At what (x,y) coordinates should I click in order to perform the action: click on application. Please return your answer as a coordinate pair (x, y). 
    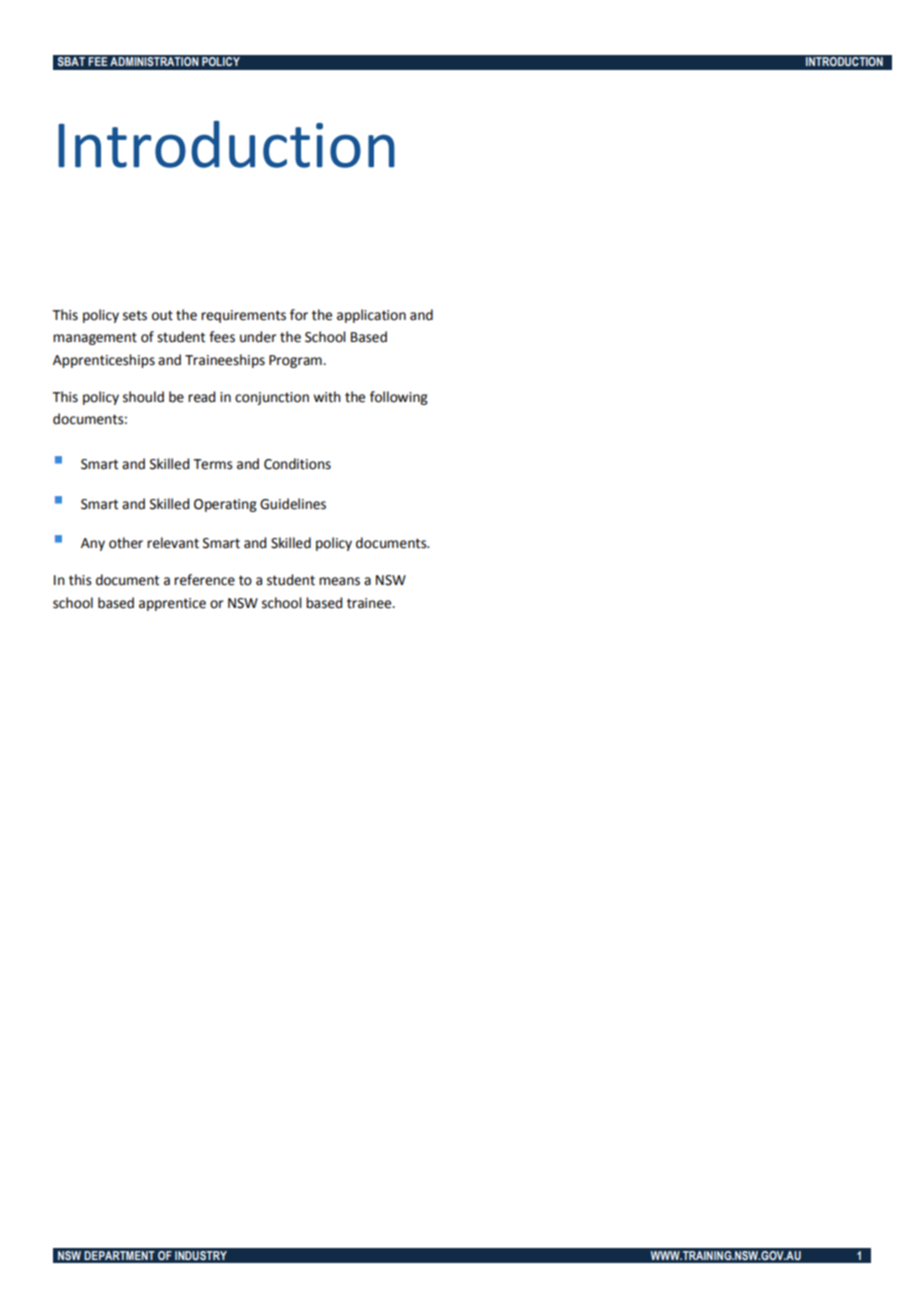
    Looking at the image, I should click on (371, 316).
